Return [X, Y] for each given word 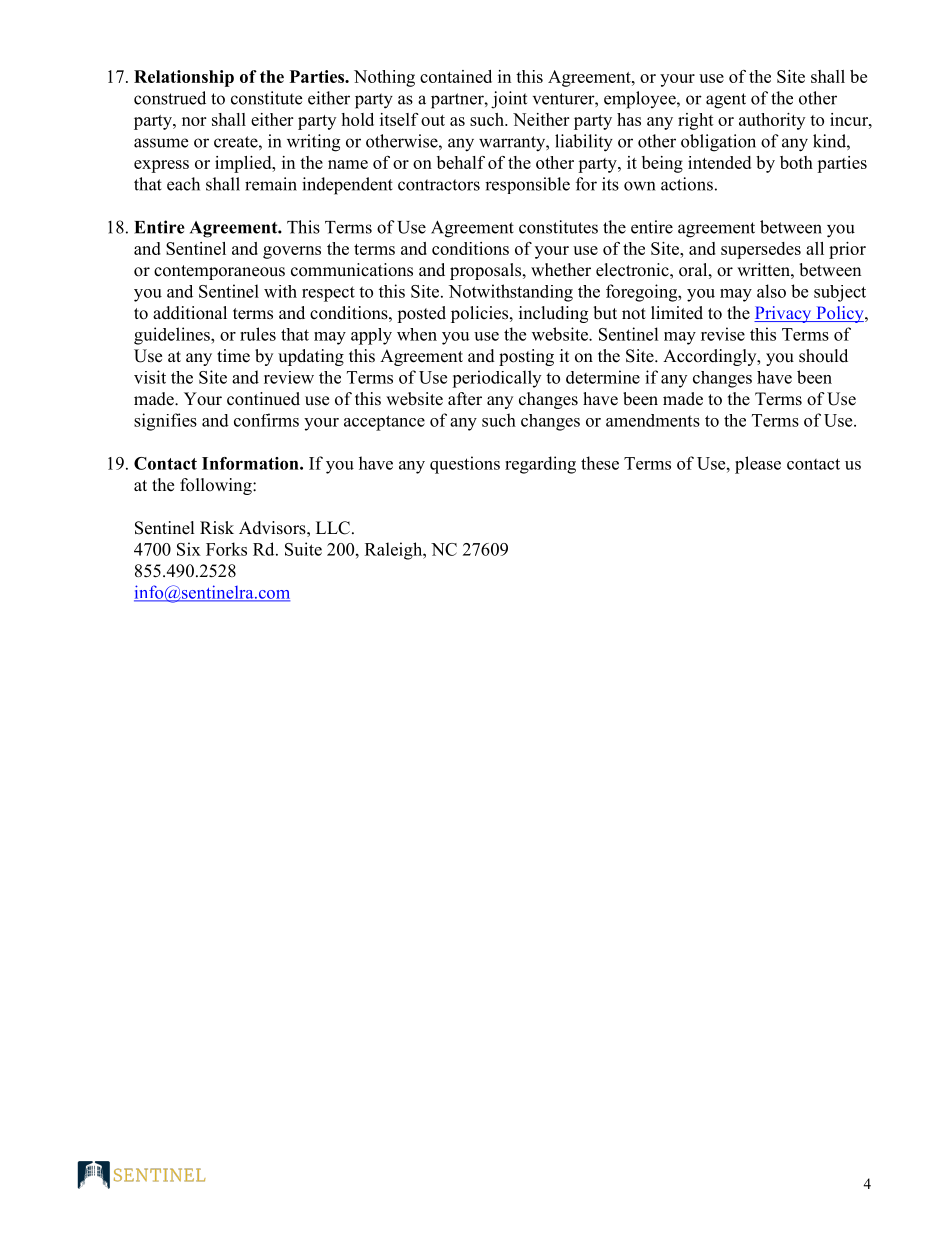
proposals [487, 271]
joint [509, 100]
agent [726, 101]
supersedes [761, 250]
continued [263, 399]
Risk [217, 528]
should [823, 356]
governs [292, 252]
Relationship [184, 78]
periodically [496, 379]
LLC [333, 528]
